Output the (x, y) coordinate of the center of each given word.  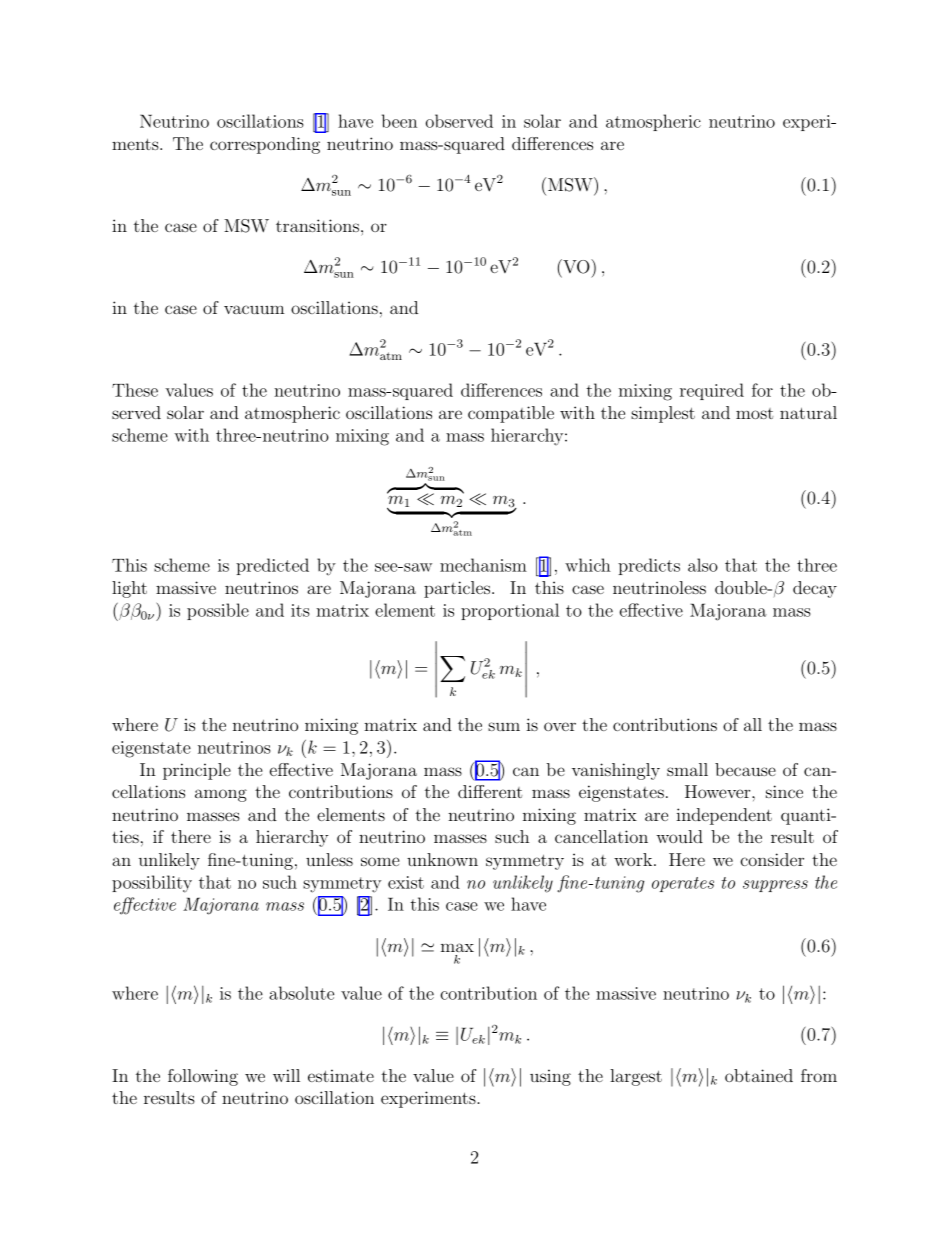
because (745, 769)
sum (504, 726)
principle (197, 771)
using (550, 1077)
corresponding (265, 145)
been (399, 121)
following (203, 1077)
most (754, 413)
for (762, 390)
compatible (511, 414)
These (135, 390)
